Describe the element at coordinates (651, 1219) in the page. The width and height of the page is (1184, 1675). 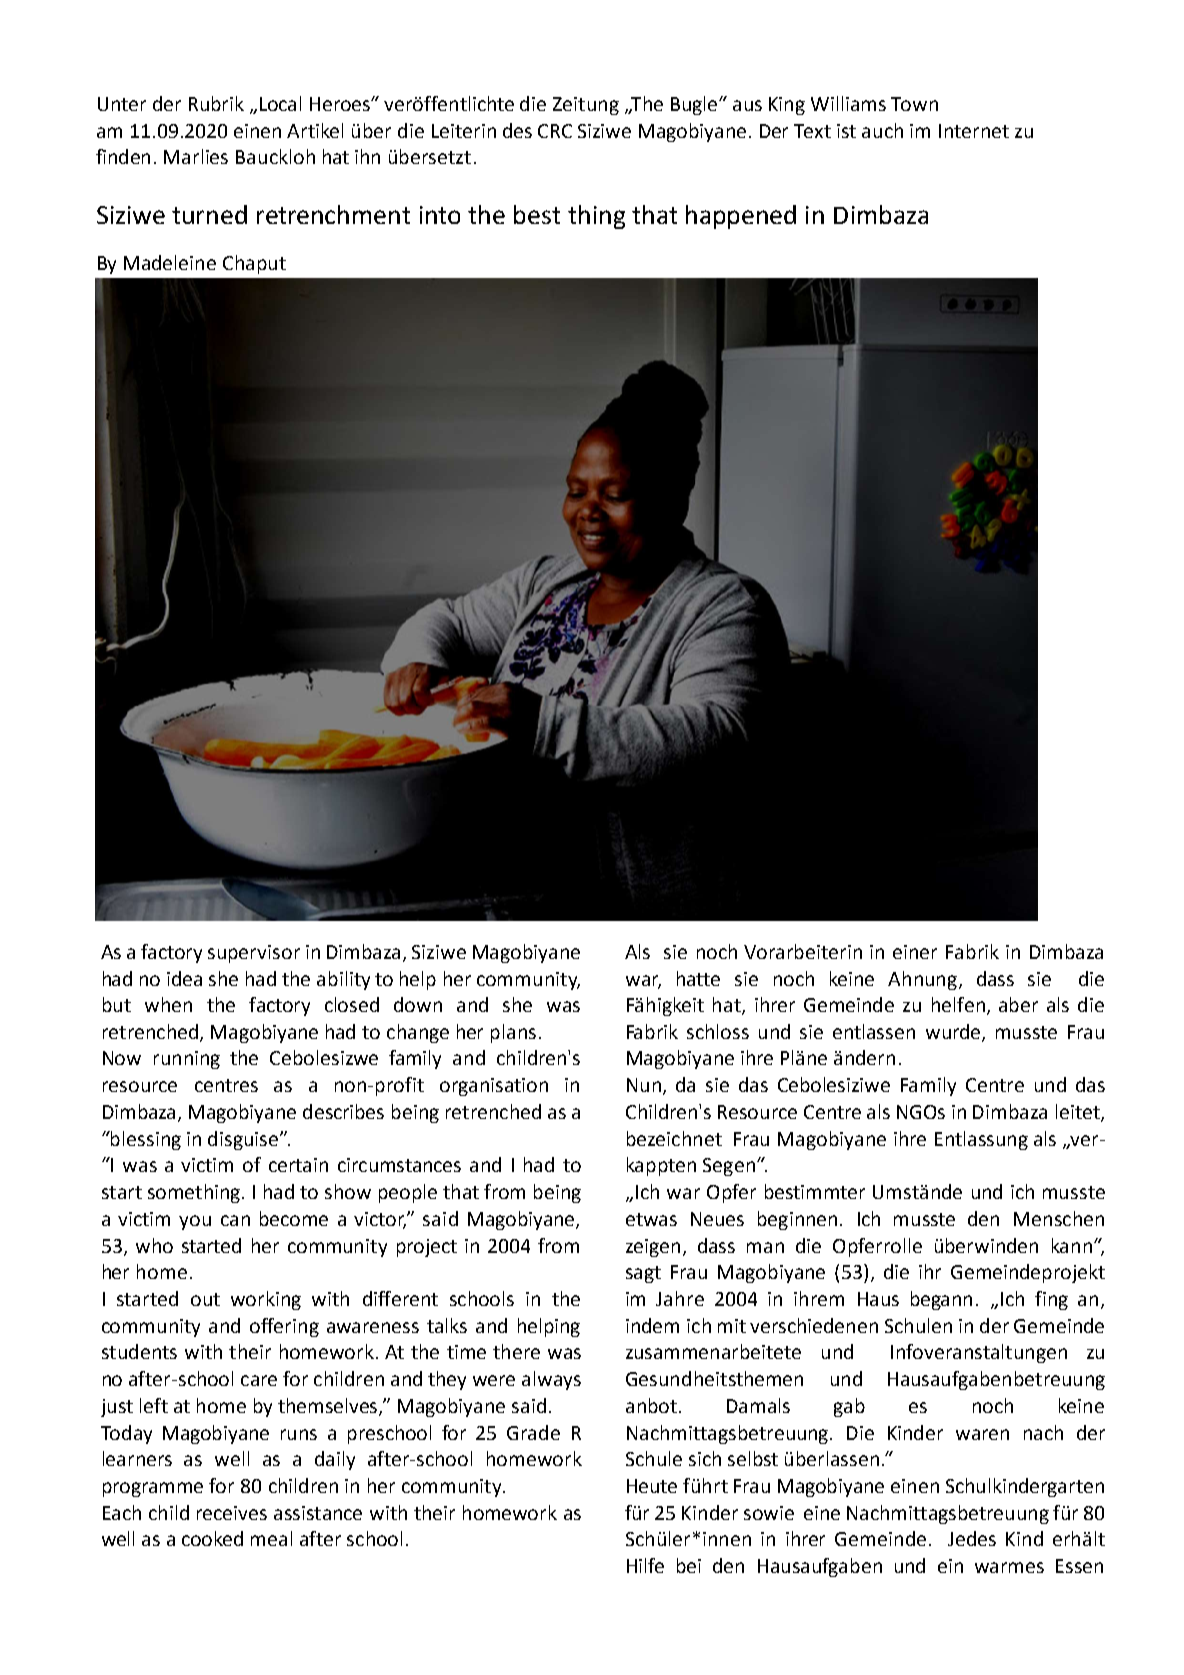
I see `etwas` at that location.
